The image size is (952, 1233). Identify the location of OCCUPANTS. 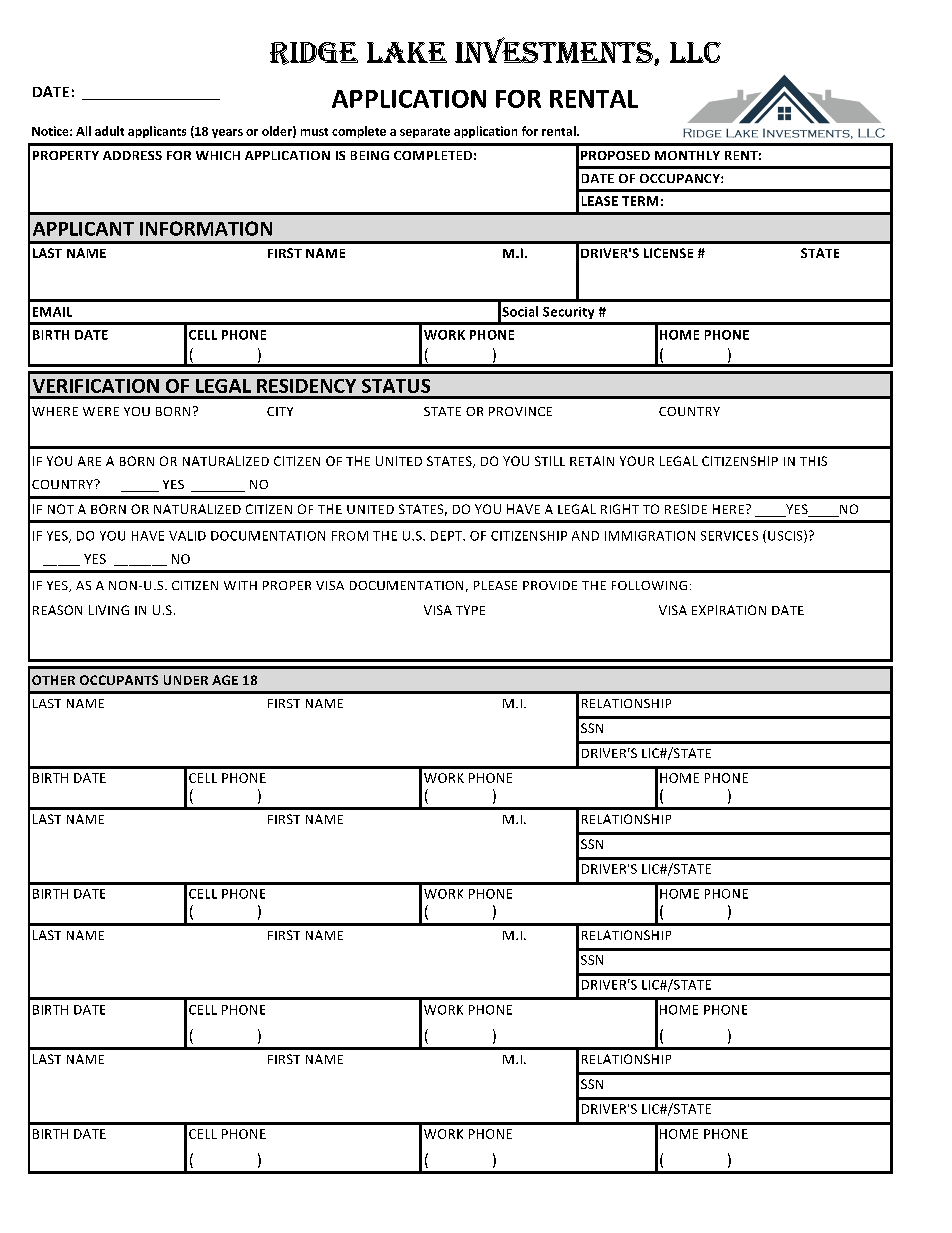
(119, 680).
